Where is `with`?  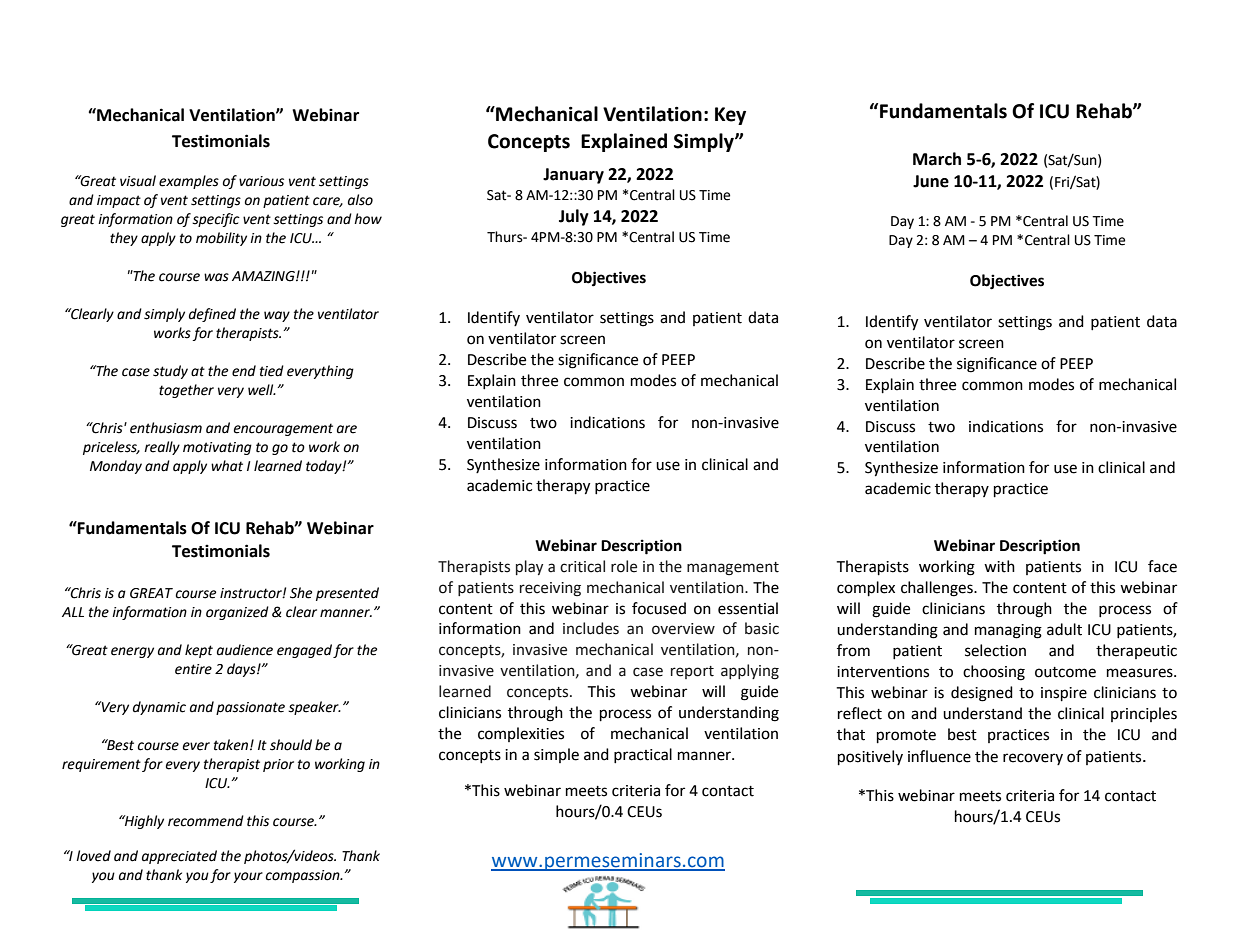
with is located at coordinates (999, 566).
